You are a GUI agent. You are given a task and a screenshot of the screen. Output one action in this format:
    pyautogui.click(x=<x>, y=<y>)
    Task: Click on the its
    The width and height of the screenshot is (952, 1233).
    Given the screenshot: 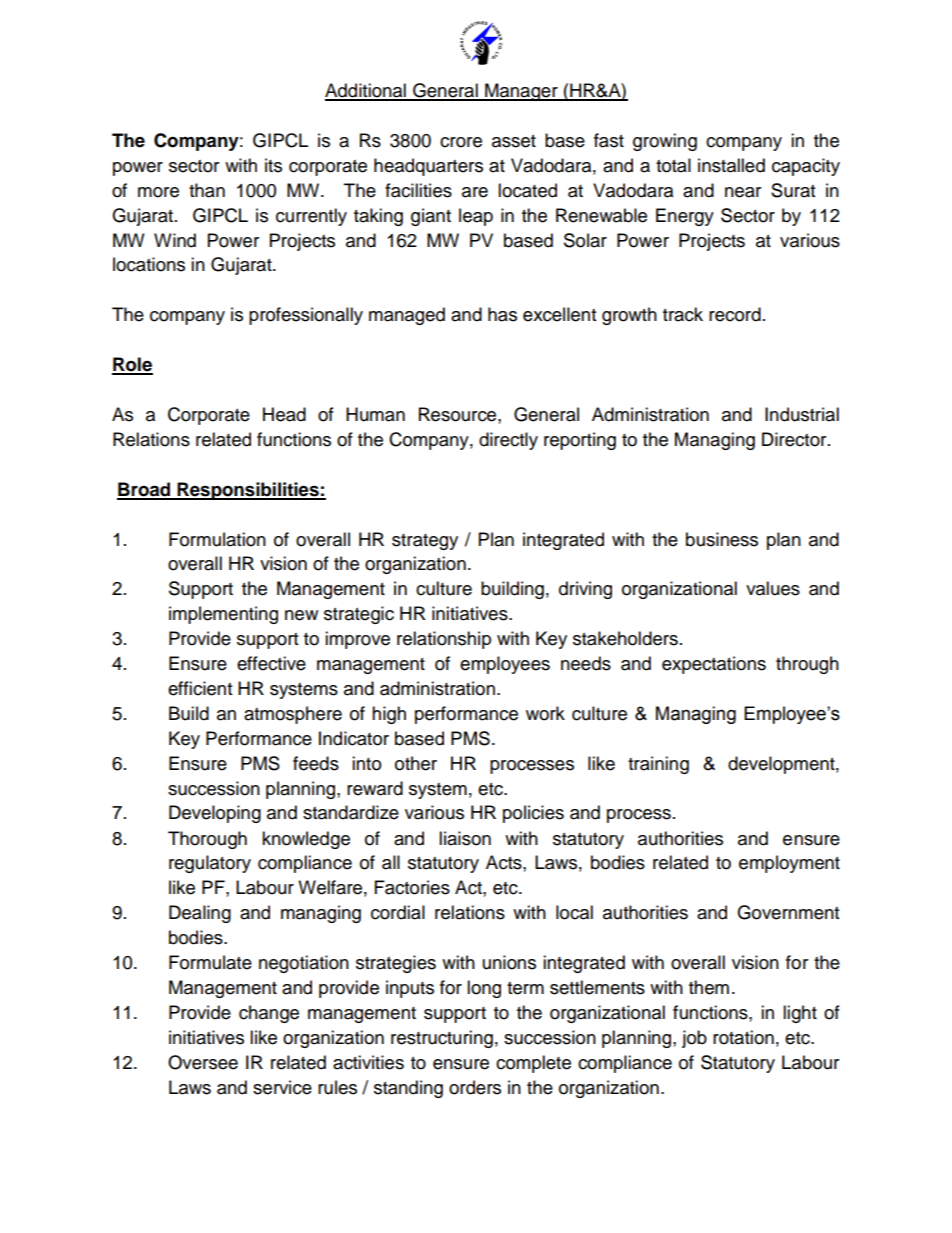 What is the action you would take?
    pyautogui.click(x=273, y=165)
